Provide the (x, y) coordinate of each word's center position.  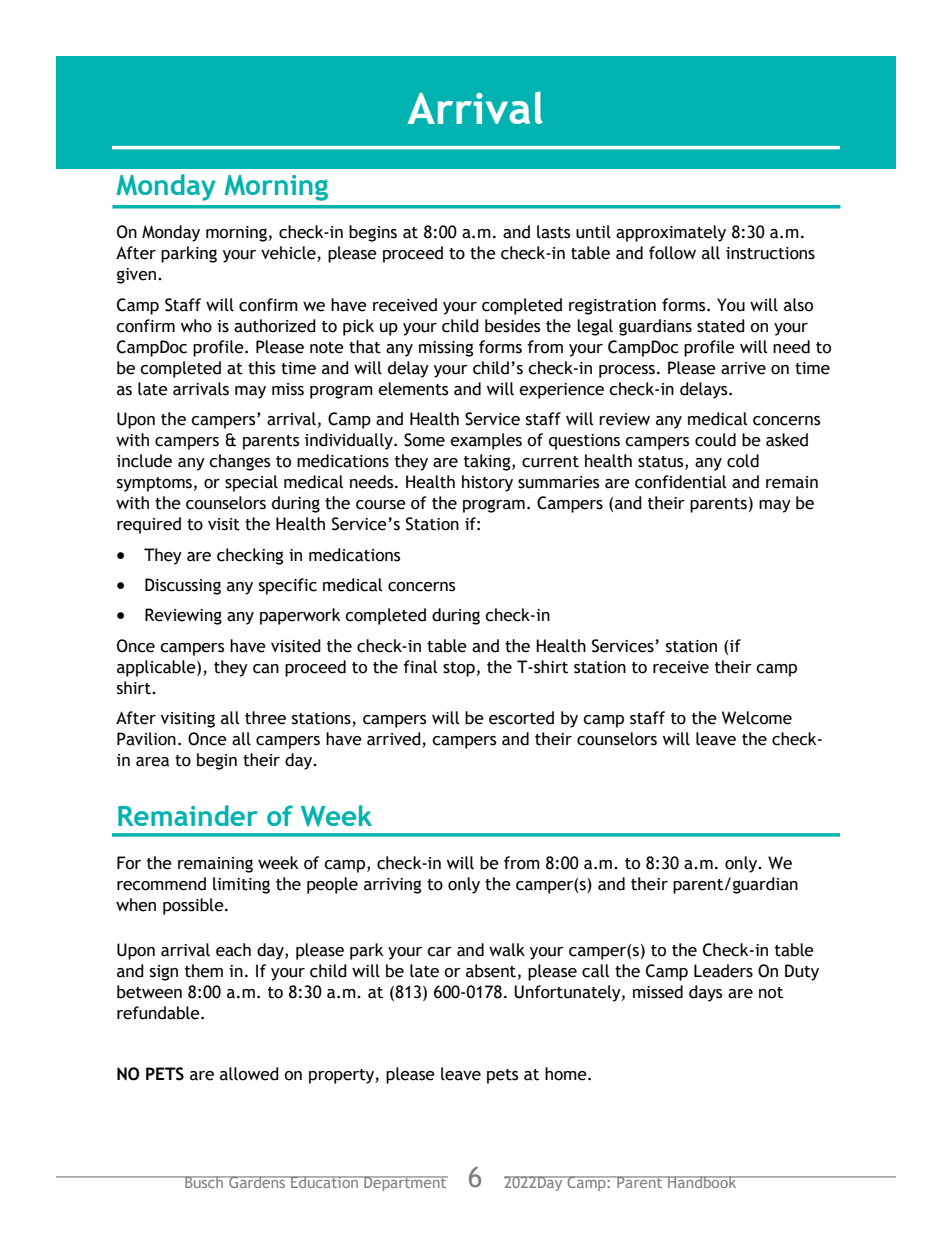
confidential (680, 482)
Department (405, 1183)
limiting (241, 885)
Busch (204, 1182)
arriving (393, 886)
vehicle (289, 254)
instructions (770, 253)
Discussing (183, 586)
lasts (553, 232)
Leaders (723, 971)
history (487, 483)
